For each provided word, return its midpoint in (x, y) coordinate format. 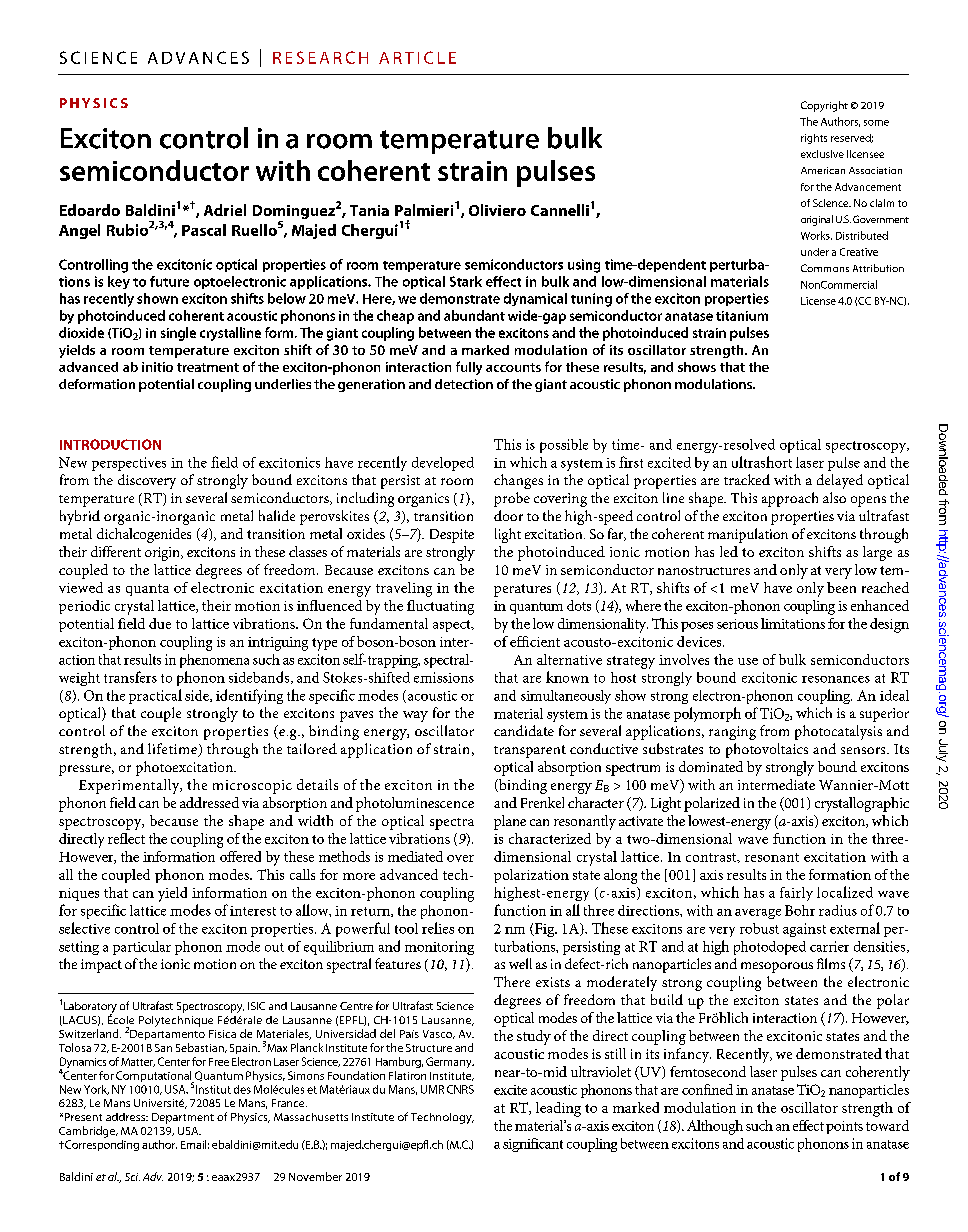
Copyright (824, 106)
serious (737, 624)
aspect (453, 626)
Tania (369, 210)
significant (533, 1145)
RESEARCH (320, 57)
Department (183, 1118)
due (160, 623)
